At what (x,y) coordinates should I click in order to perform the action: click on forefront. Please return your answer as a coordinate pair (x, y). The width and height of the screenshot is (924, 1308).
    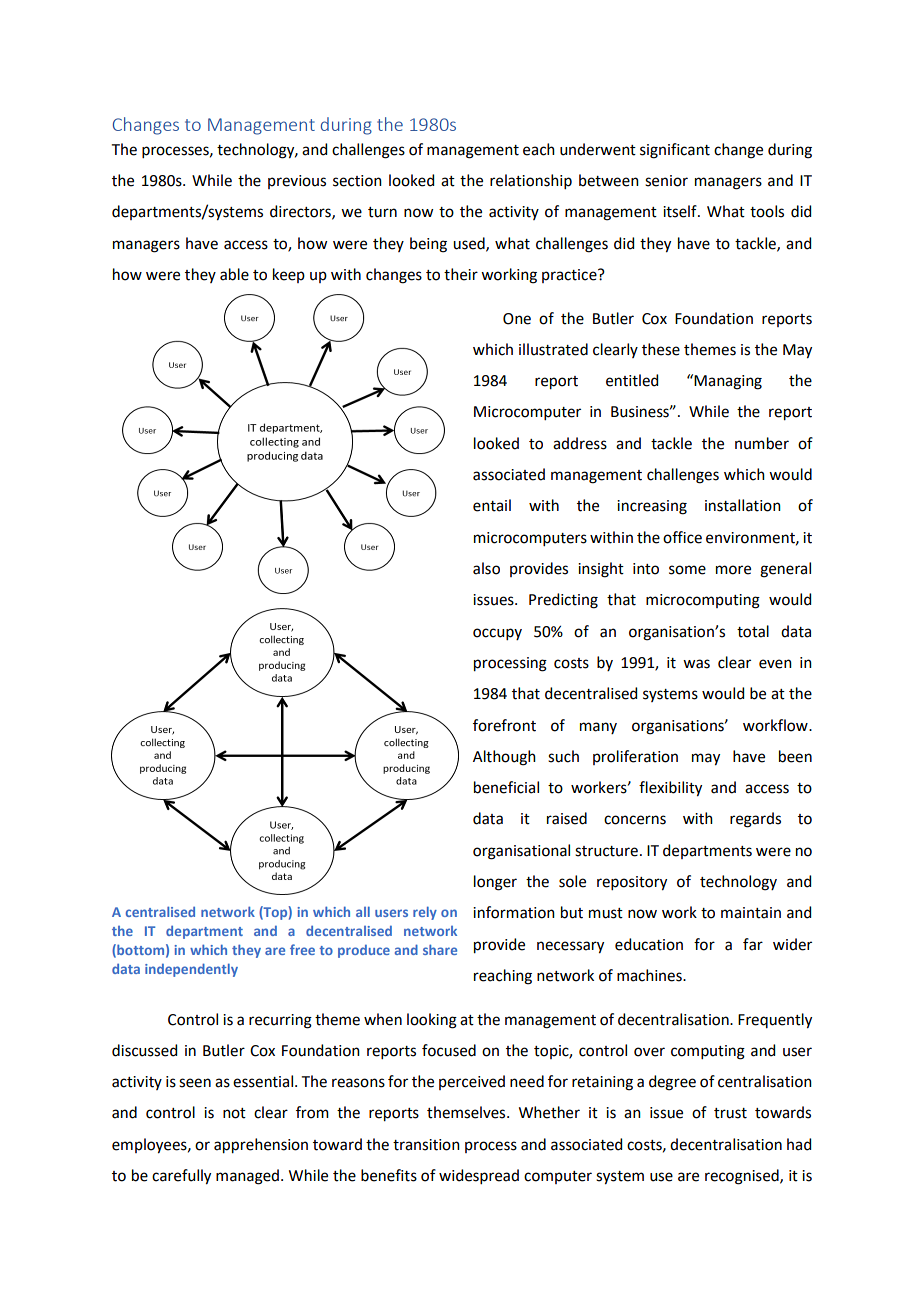
    Looking at the image, I should click on (504, 725).
